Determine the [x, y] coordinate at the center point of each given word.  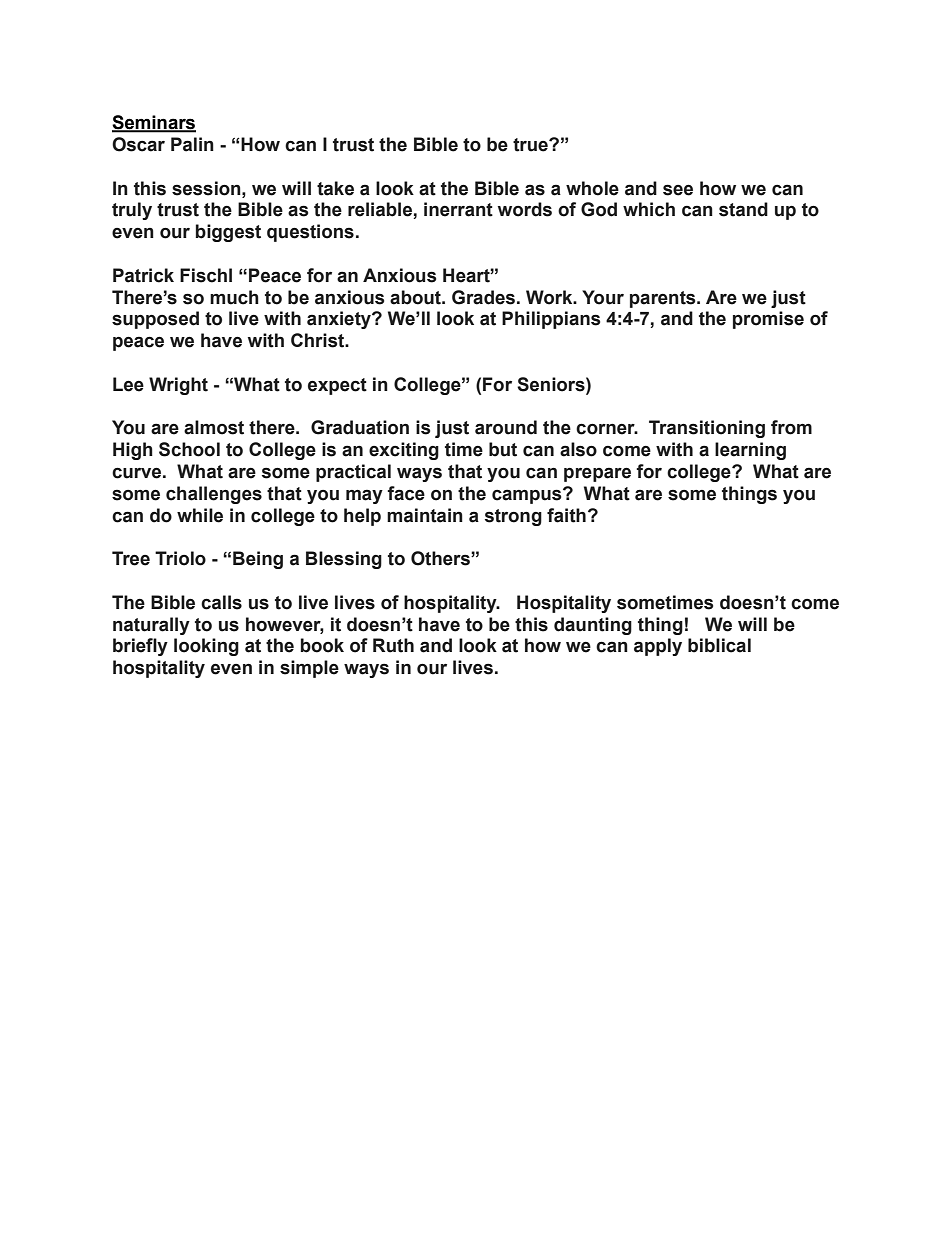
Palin [192, 144]
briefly [140, 647]
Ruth [393, 645]
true [531, 145]
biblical [719, 645]
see [678, 190]
